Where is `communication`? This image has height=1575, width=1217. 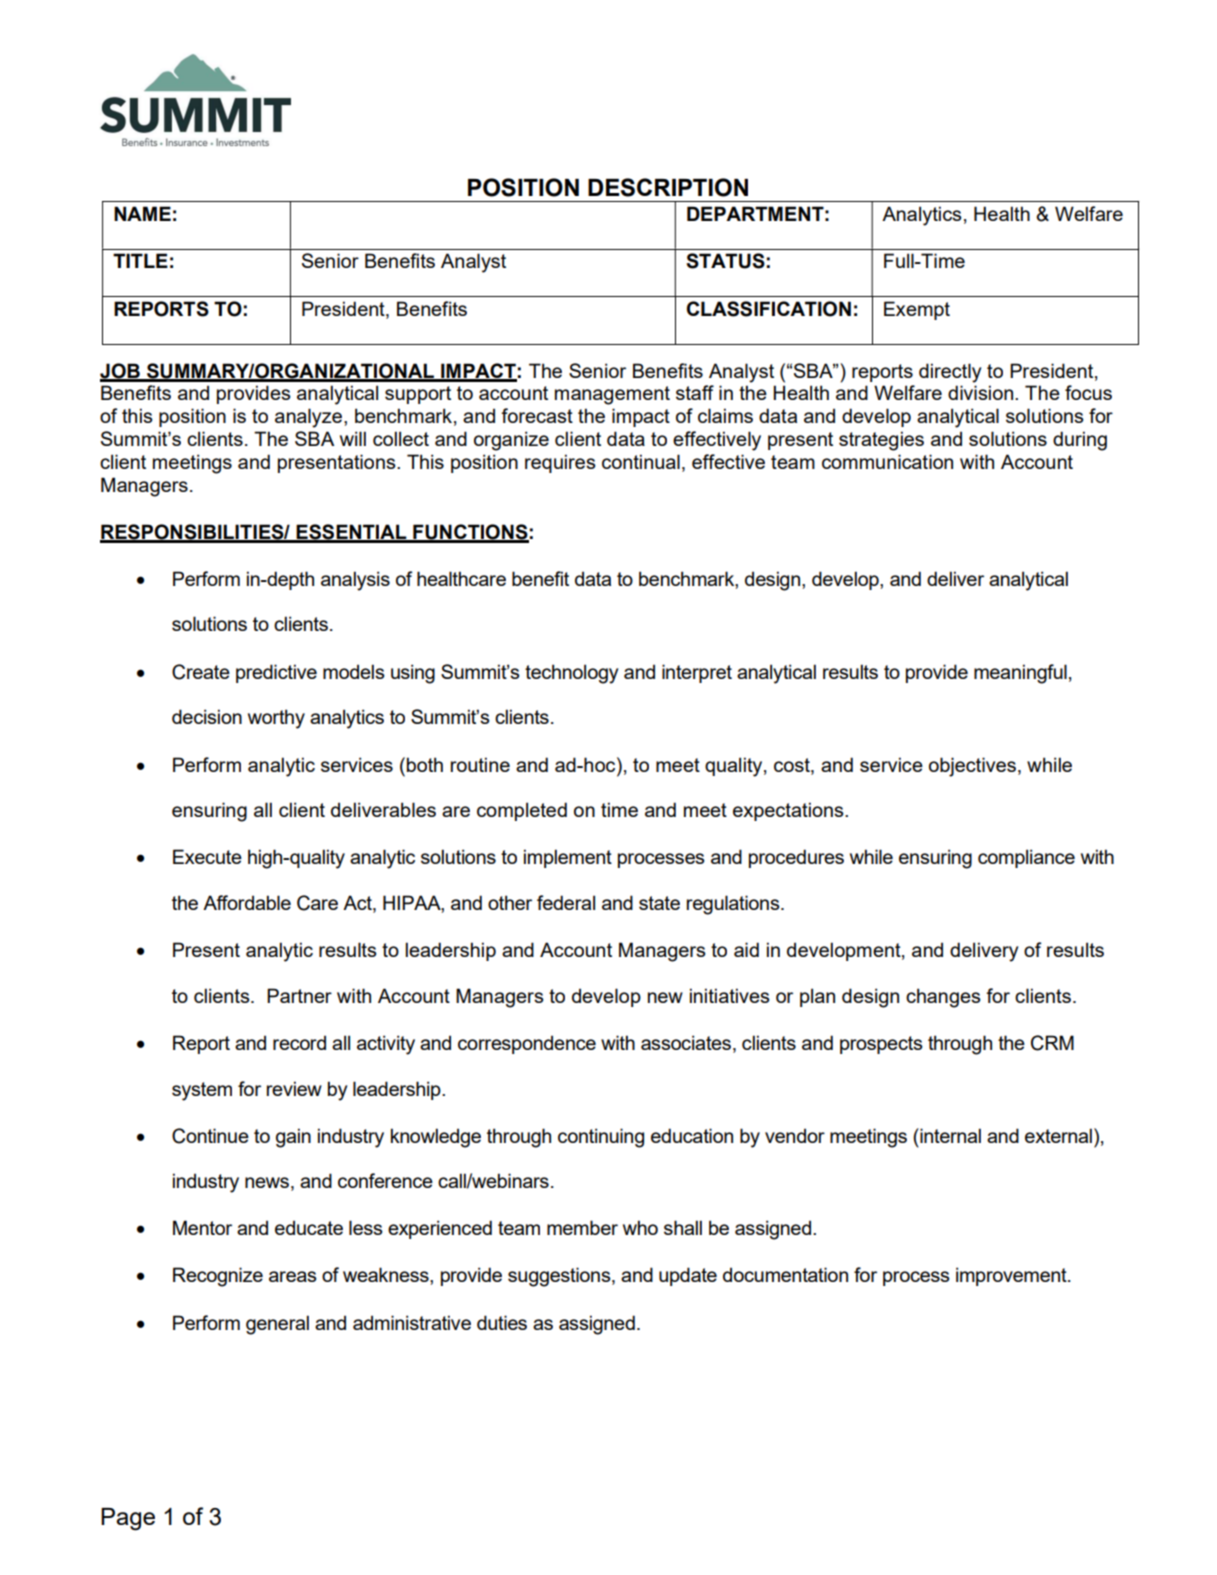 communication is located at coordinates (887, 461).
